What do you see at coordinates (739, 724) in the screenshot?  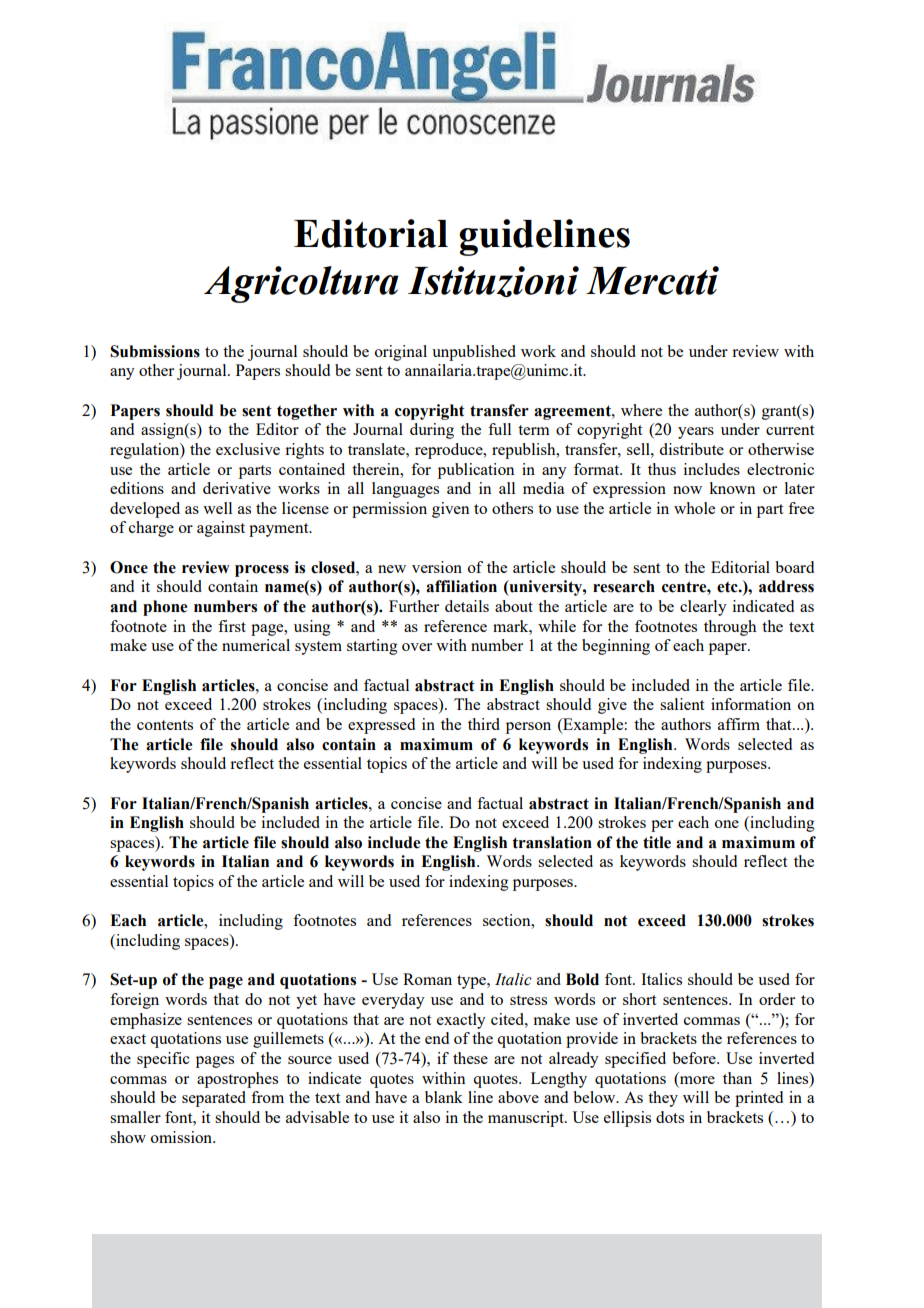 I see `affirm` at bounding box center [739, 724].
